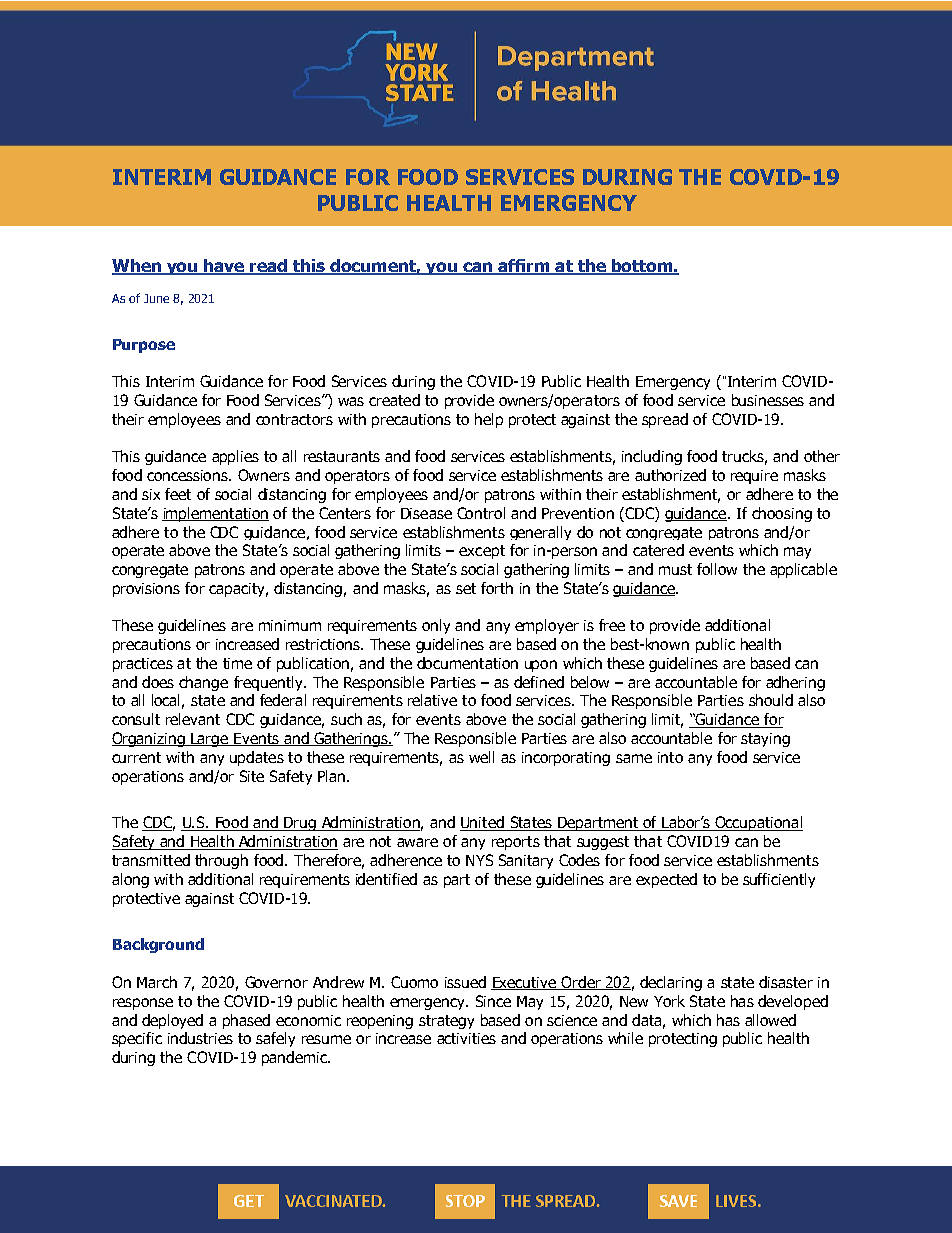 The image size is (952, 1233). I want to click on industries, so click(200, 1038).
